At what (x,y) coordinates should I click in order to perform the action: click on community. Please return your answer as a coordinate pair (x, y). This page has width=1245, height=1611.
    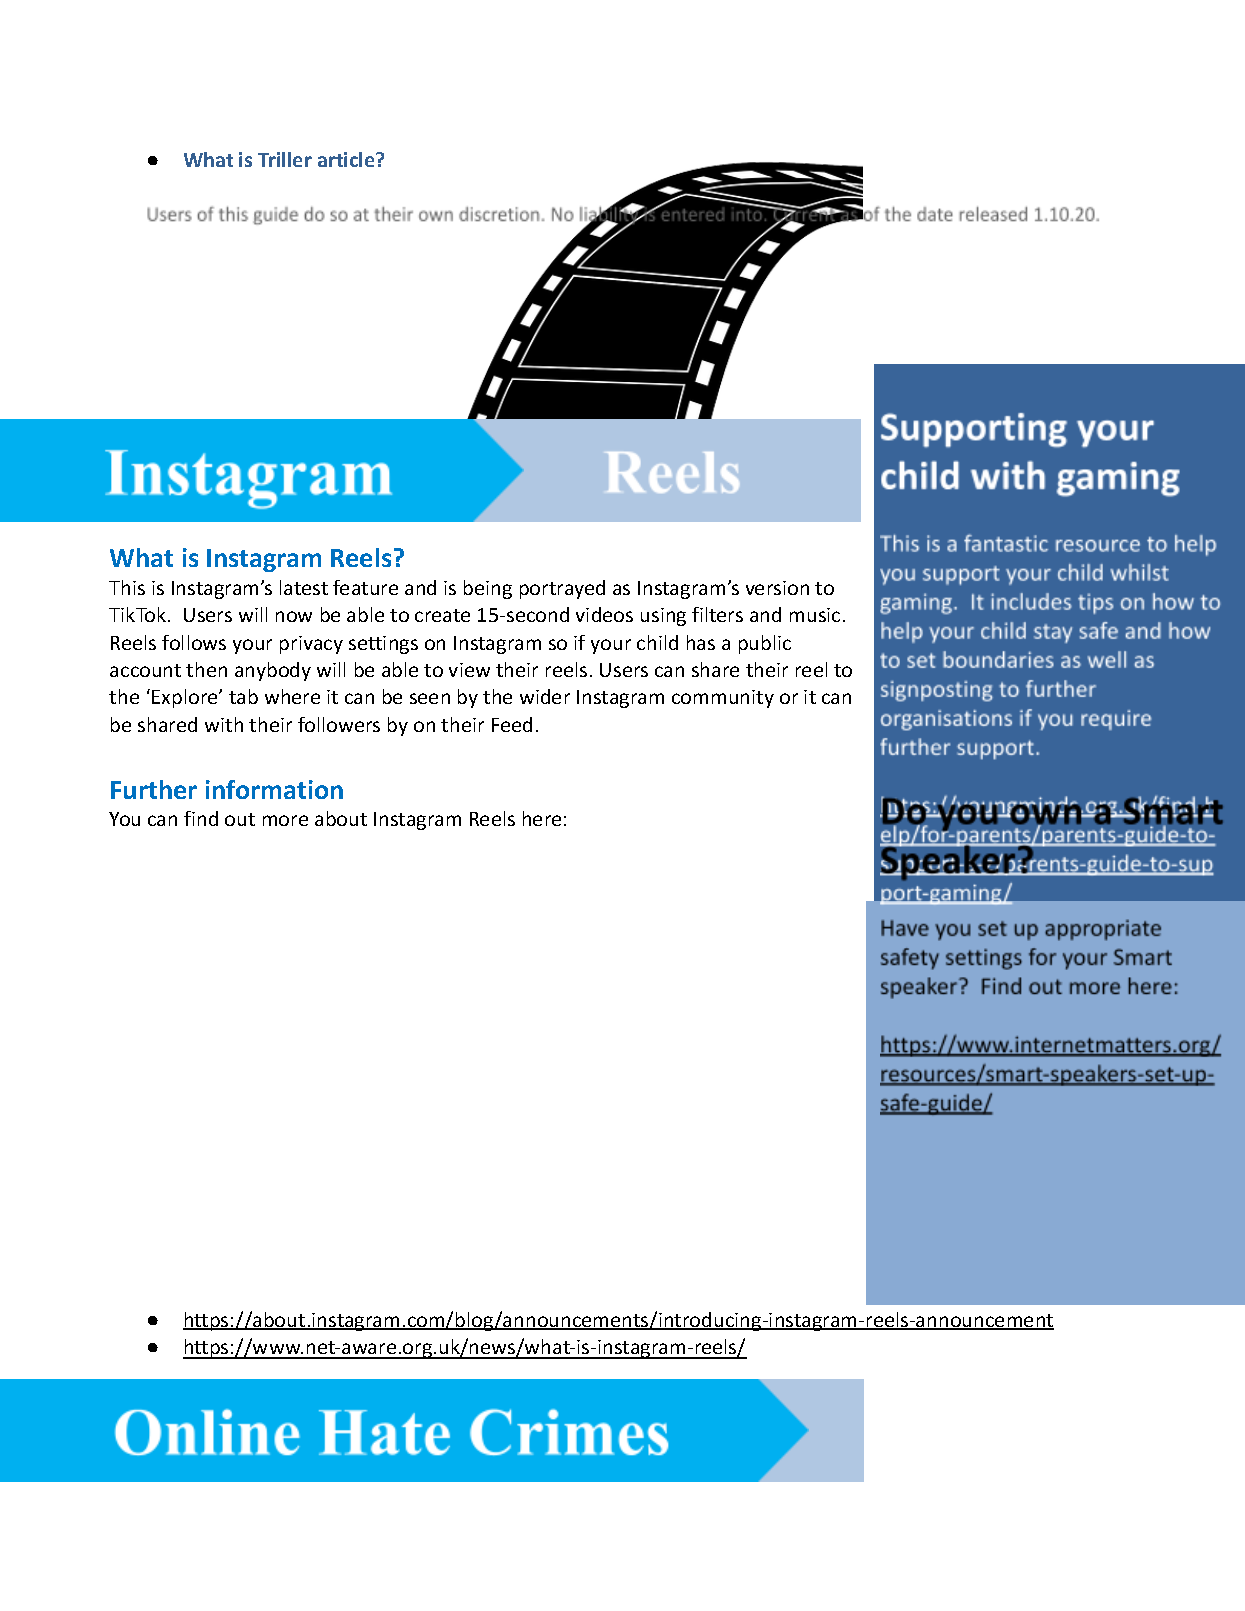
    Looking at the image, I should click on (723, 699).
